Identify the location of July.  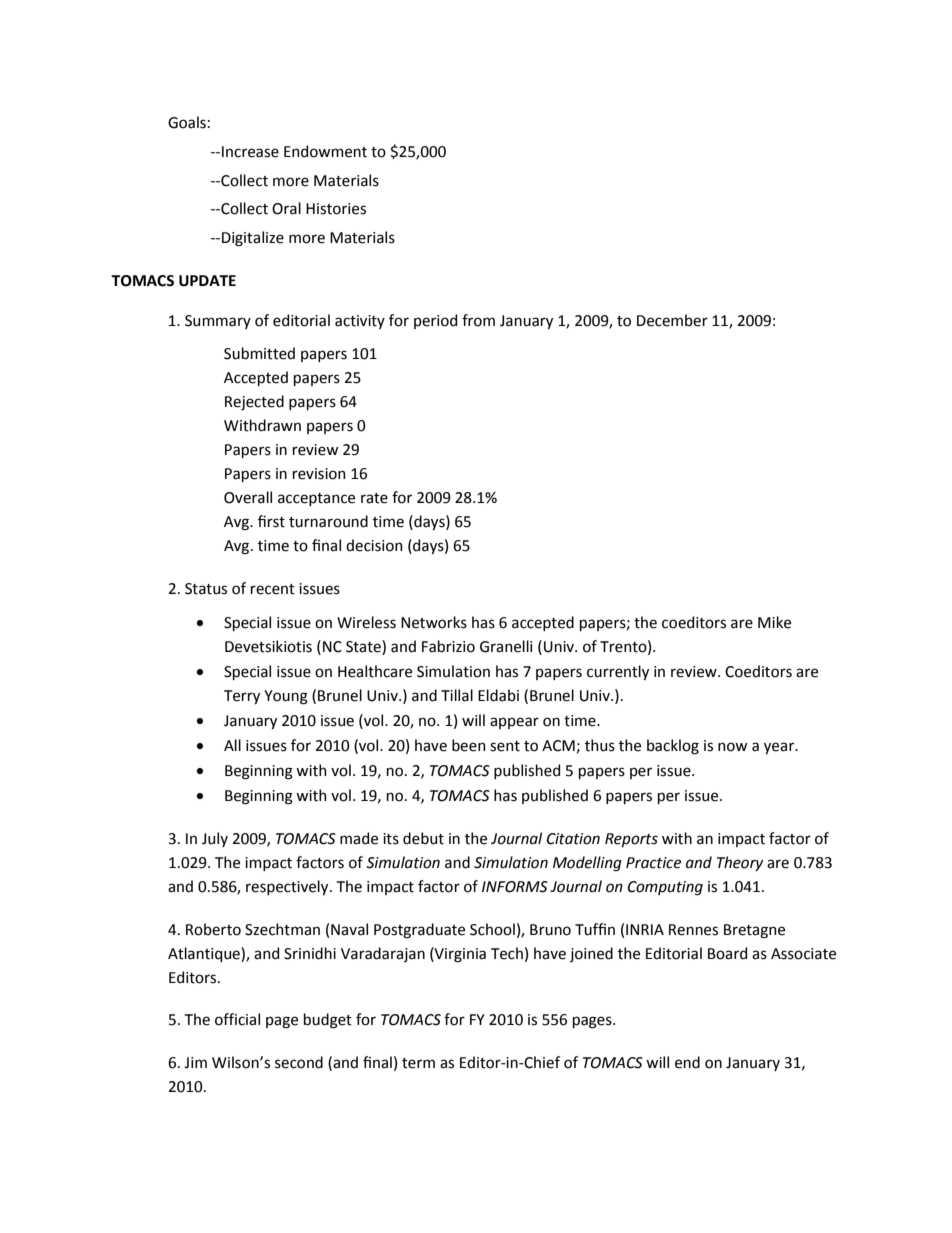
(215, 839).
